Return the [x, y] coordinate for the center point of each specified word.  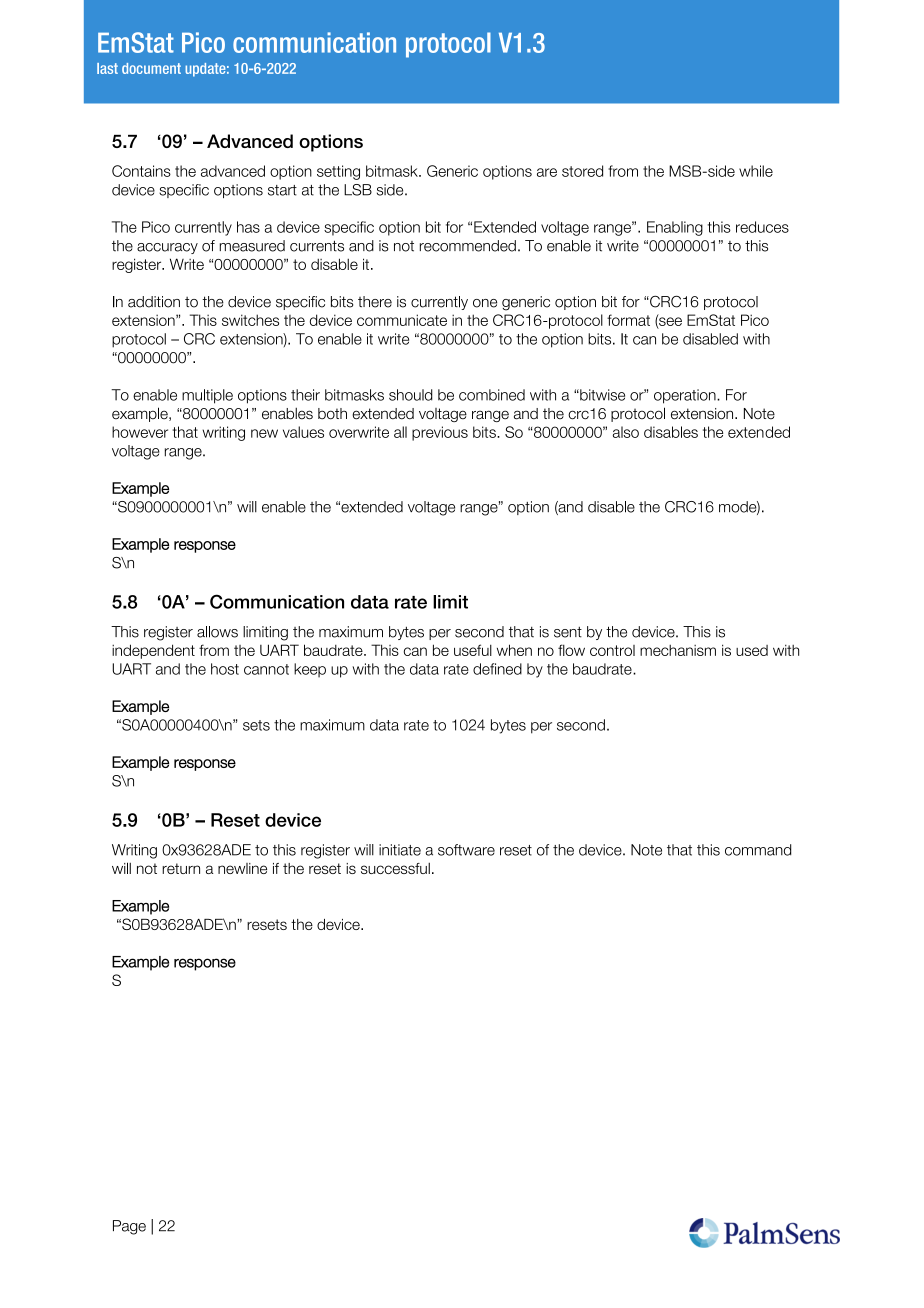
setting [338, 172]
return [181, 868]
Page [129, 1227]
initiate [400, 850]
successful [395, 868]
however [140, 432]
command [758, 850]
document [151, 68]
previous [440, 433]
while [756, 171]
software [466, 850]
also [626, 432]
